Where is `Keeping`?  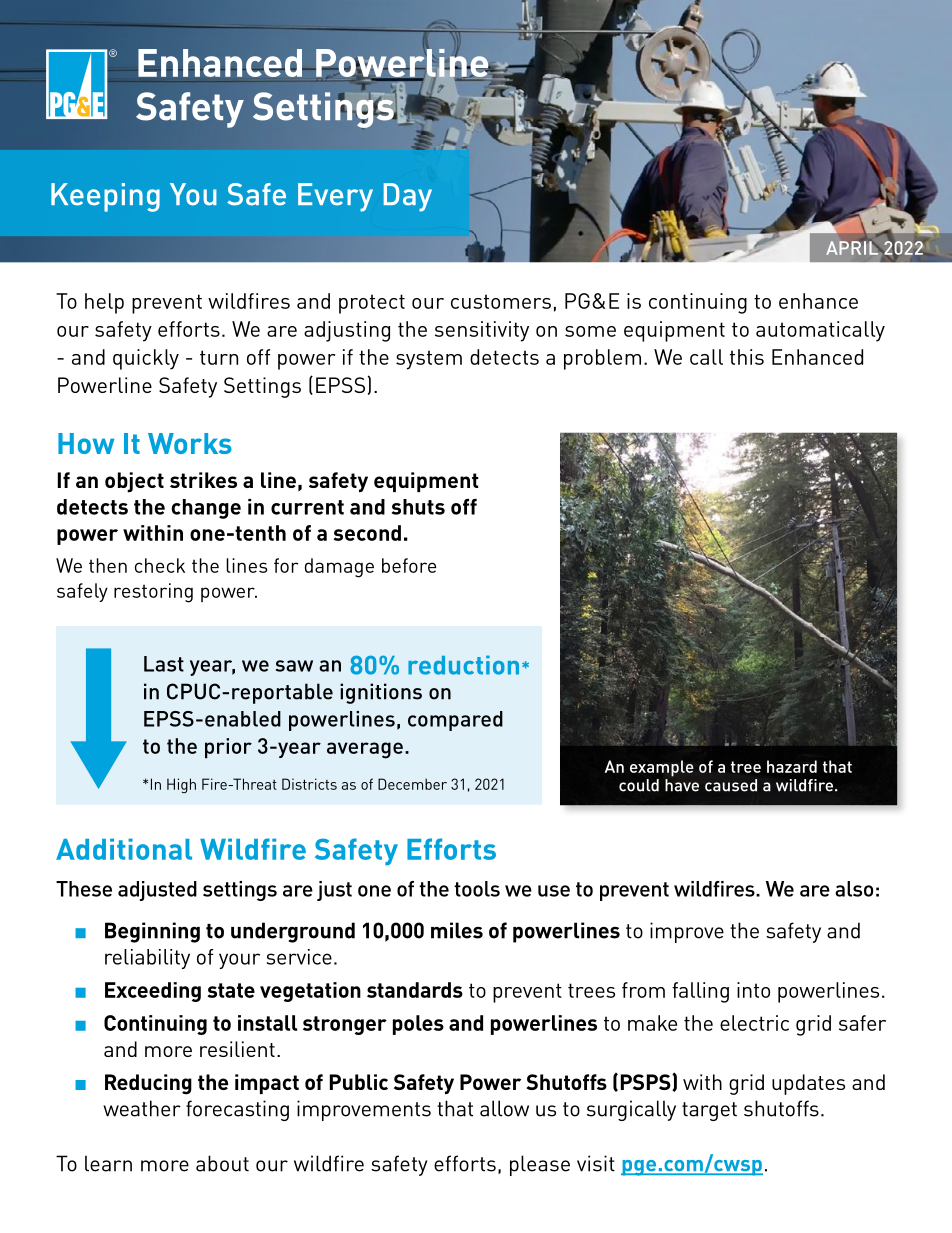
Keeping is located at coordinates (105, 197).
